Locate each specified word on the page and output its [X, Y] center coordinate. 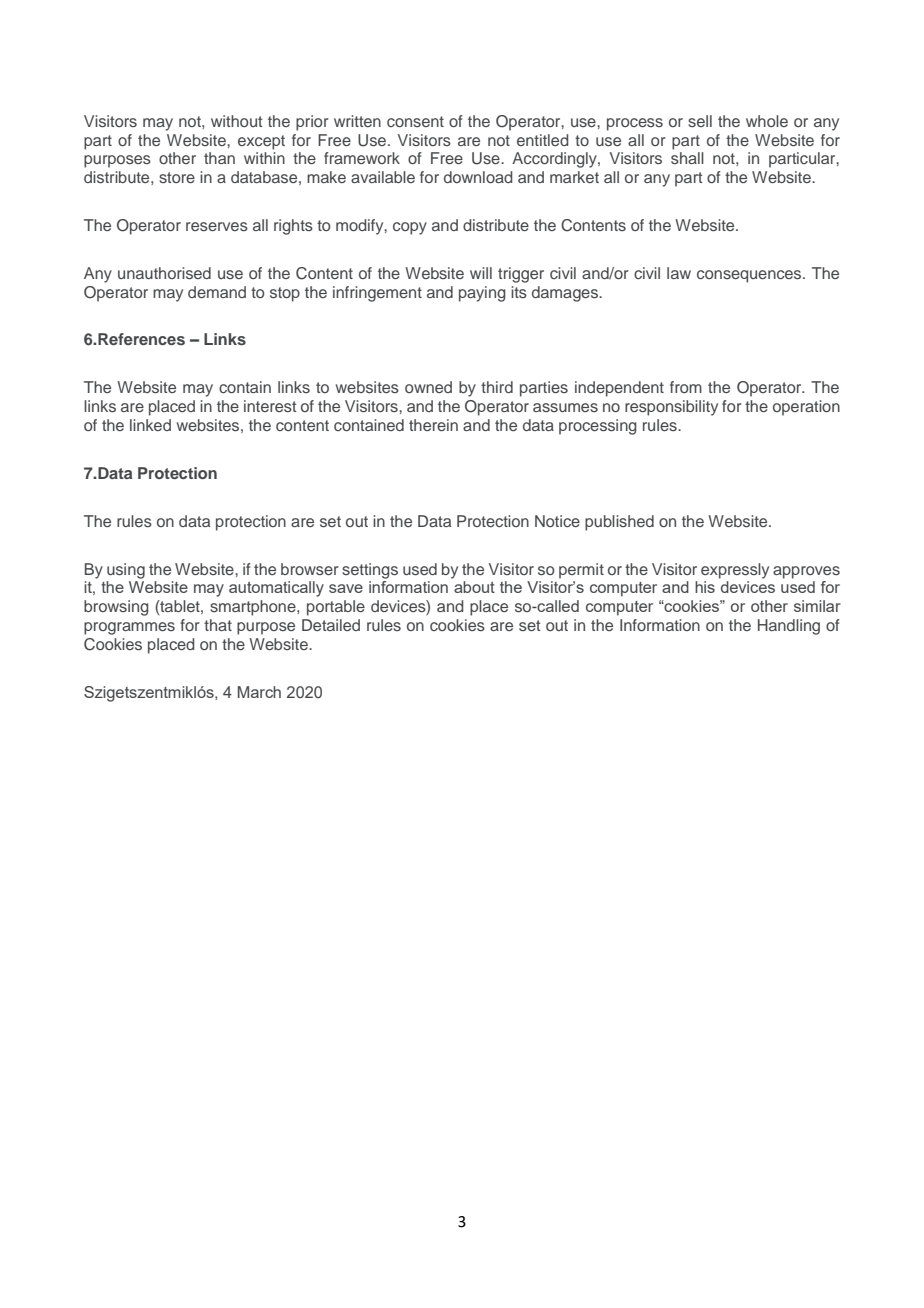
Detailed [331, 625]
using [126, 571]
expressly [735, 571]
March [259, 692]
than [219, 158]
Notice [557, 521]
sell [700, 121]
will [481, 273]
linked [150, 425]
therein [433, 425]
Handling [789, 627]
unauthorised [164, 273]
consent [415, 121]
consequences [750, 276]
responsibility [671, 408]
